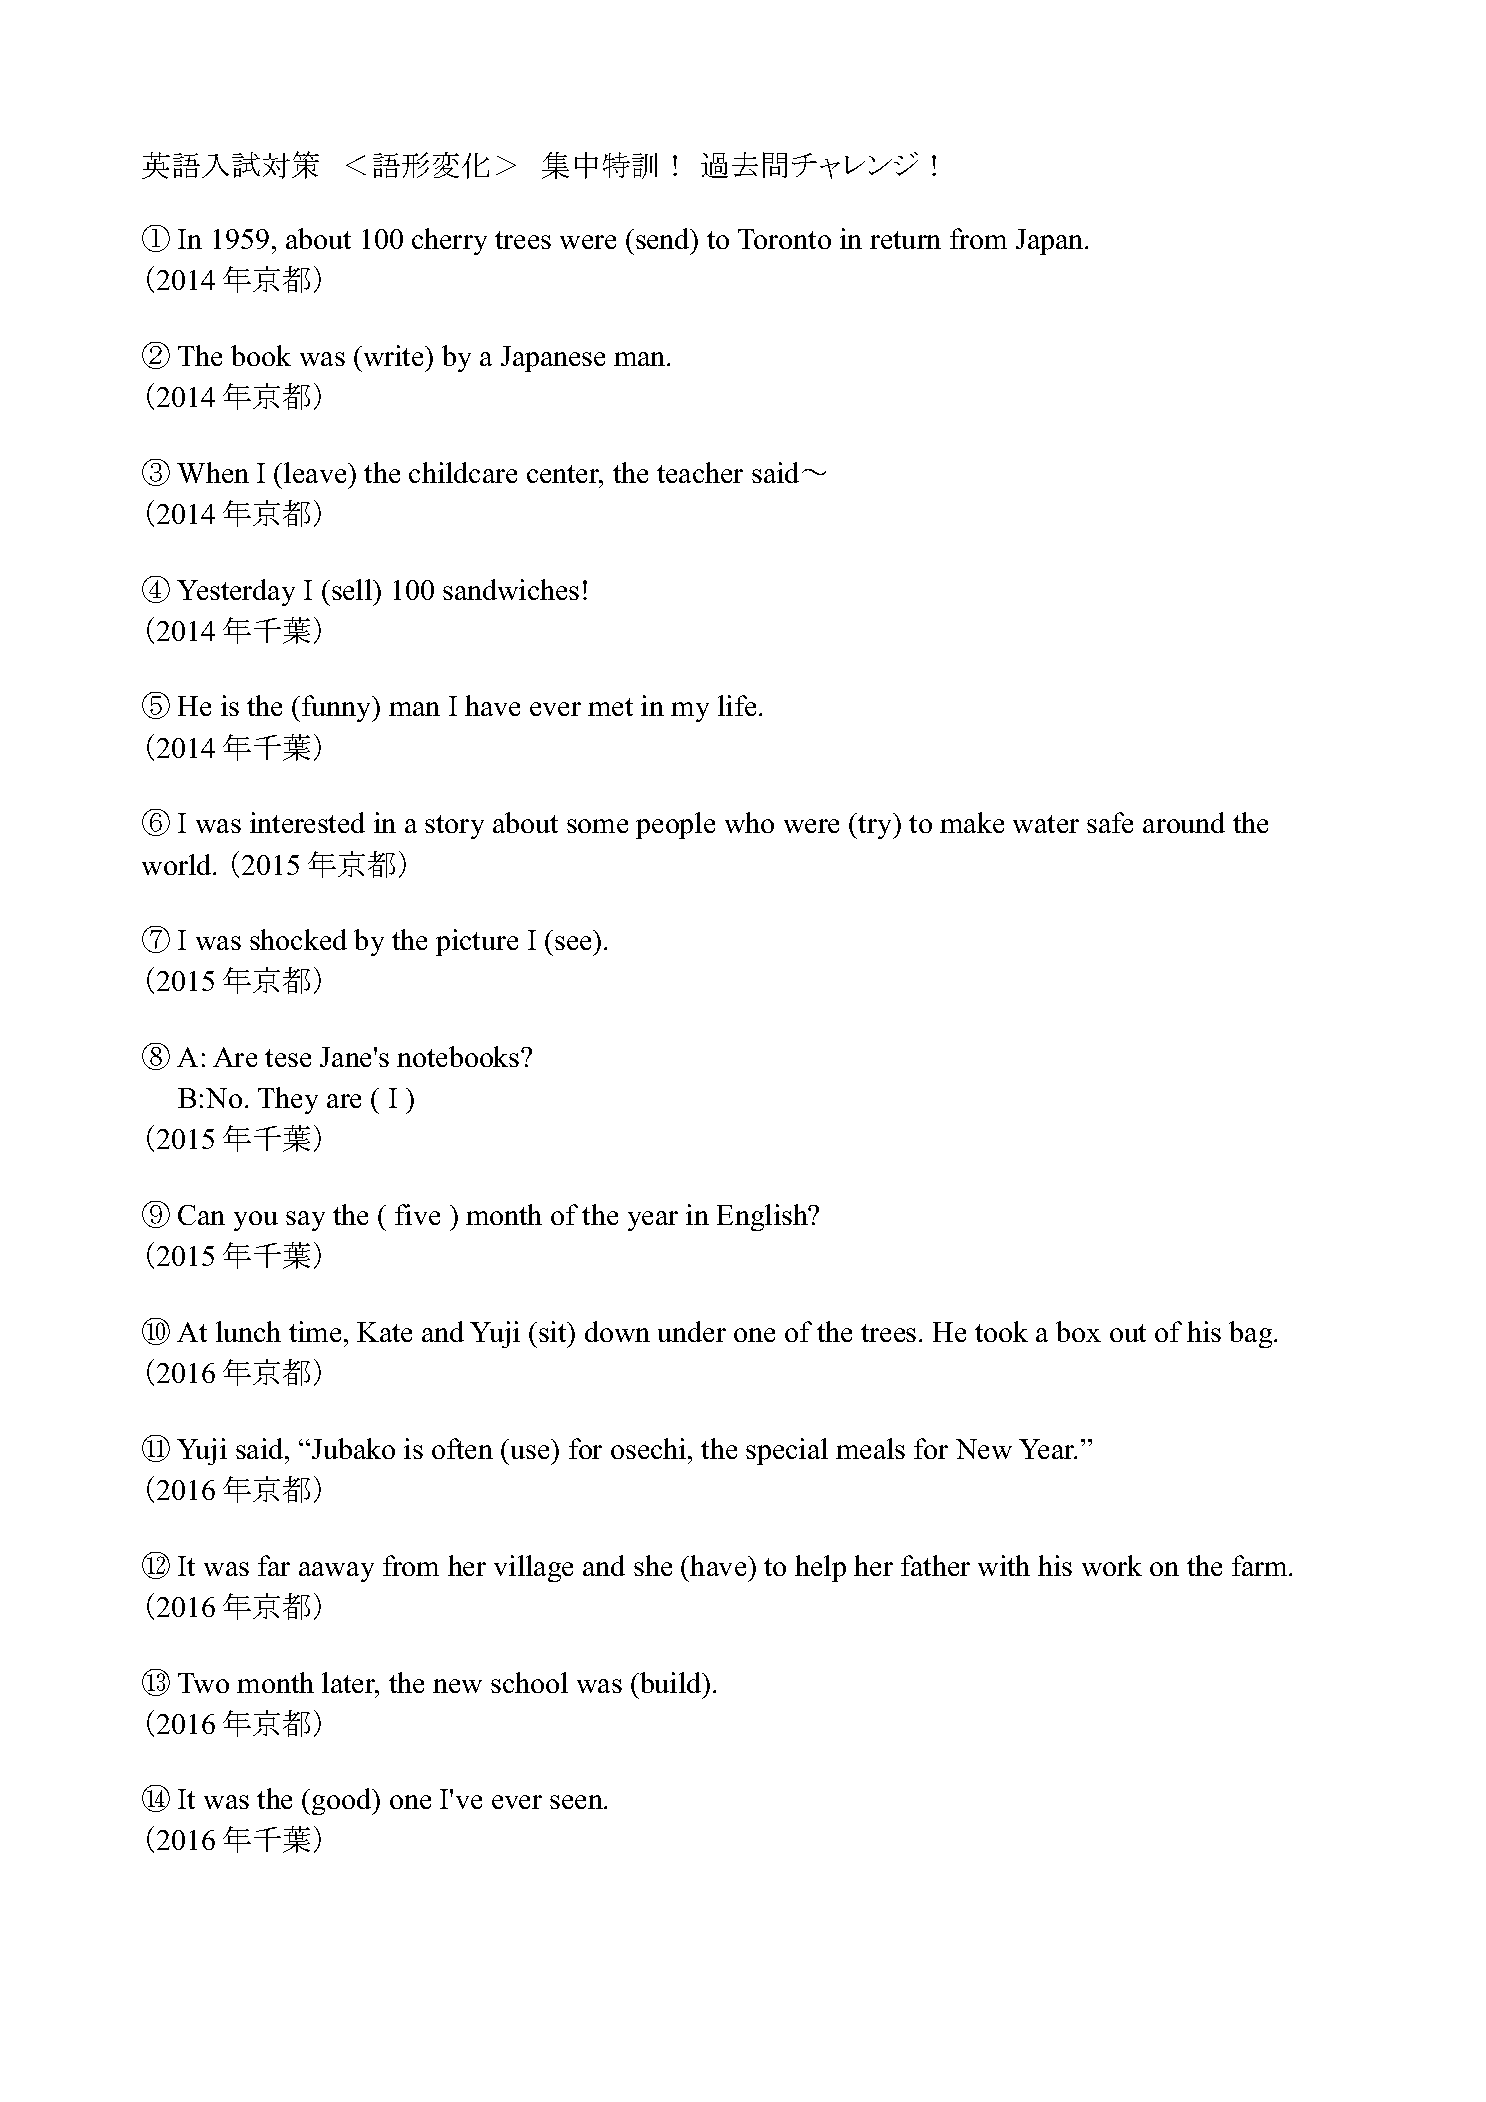 This screenshot has height=2102, width=1486. What do you see at coordinates (338, 708) in the screenshot?
I see `funny` at bounding box center [338, 708].
